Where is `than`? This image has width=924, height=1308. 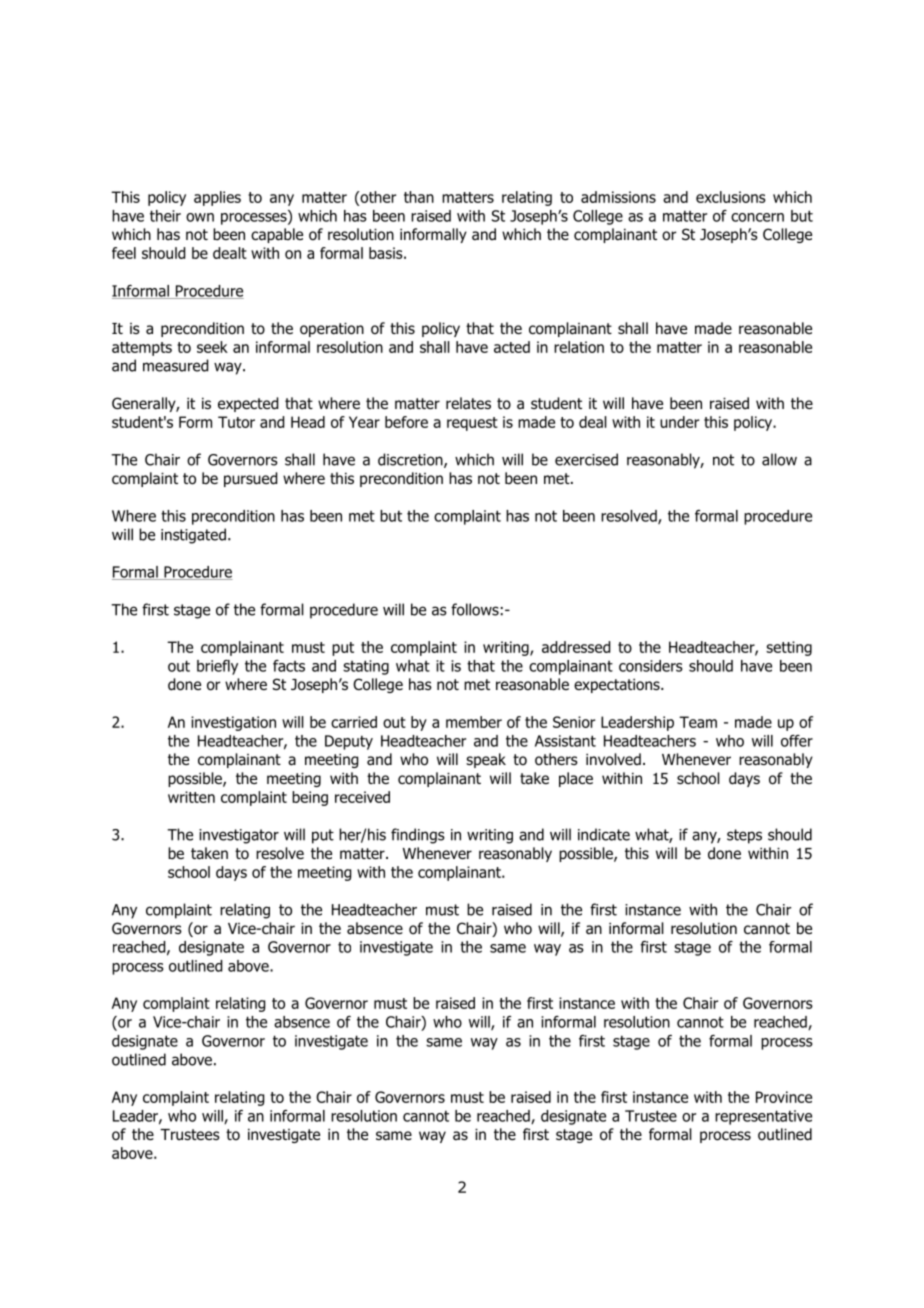 than is located at coordinates (419, 197).
